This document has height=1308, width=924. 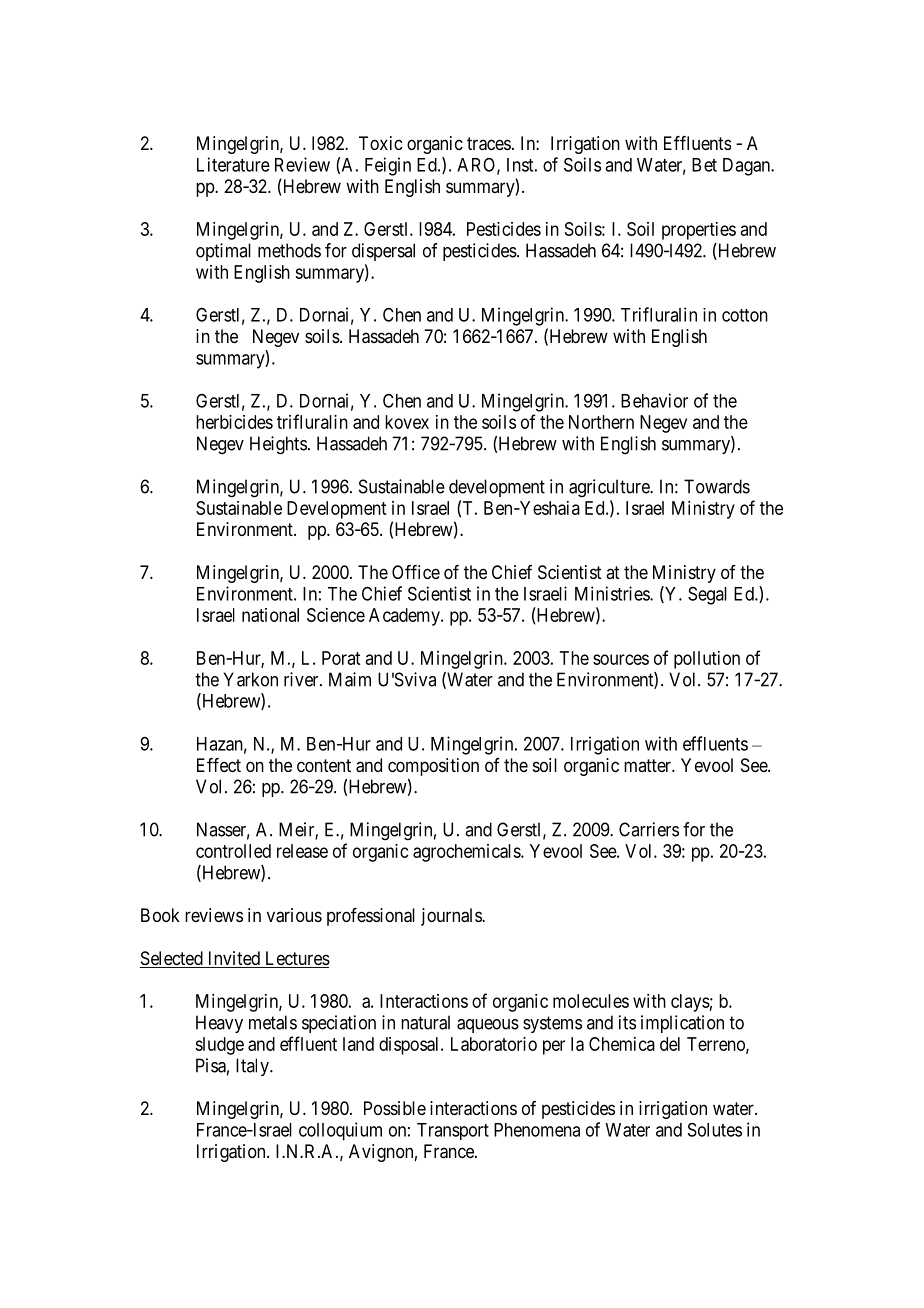 What do you see at coordinates (453, 1131) in the document?
I see `Transport` at bounding box center [453, 1131].
